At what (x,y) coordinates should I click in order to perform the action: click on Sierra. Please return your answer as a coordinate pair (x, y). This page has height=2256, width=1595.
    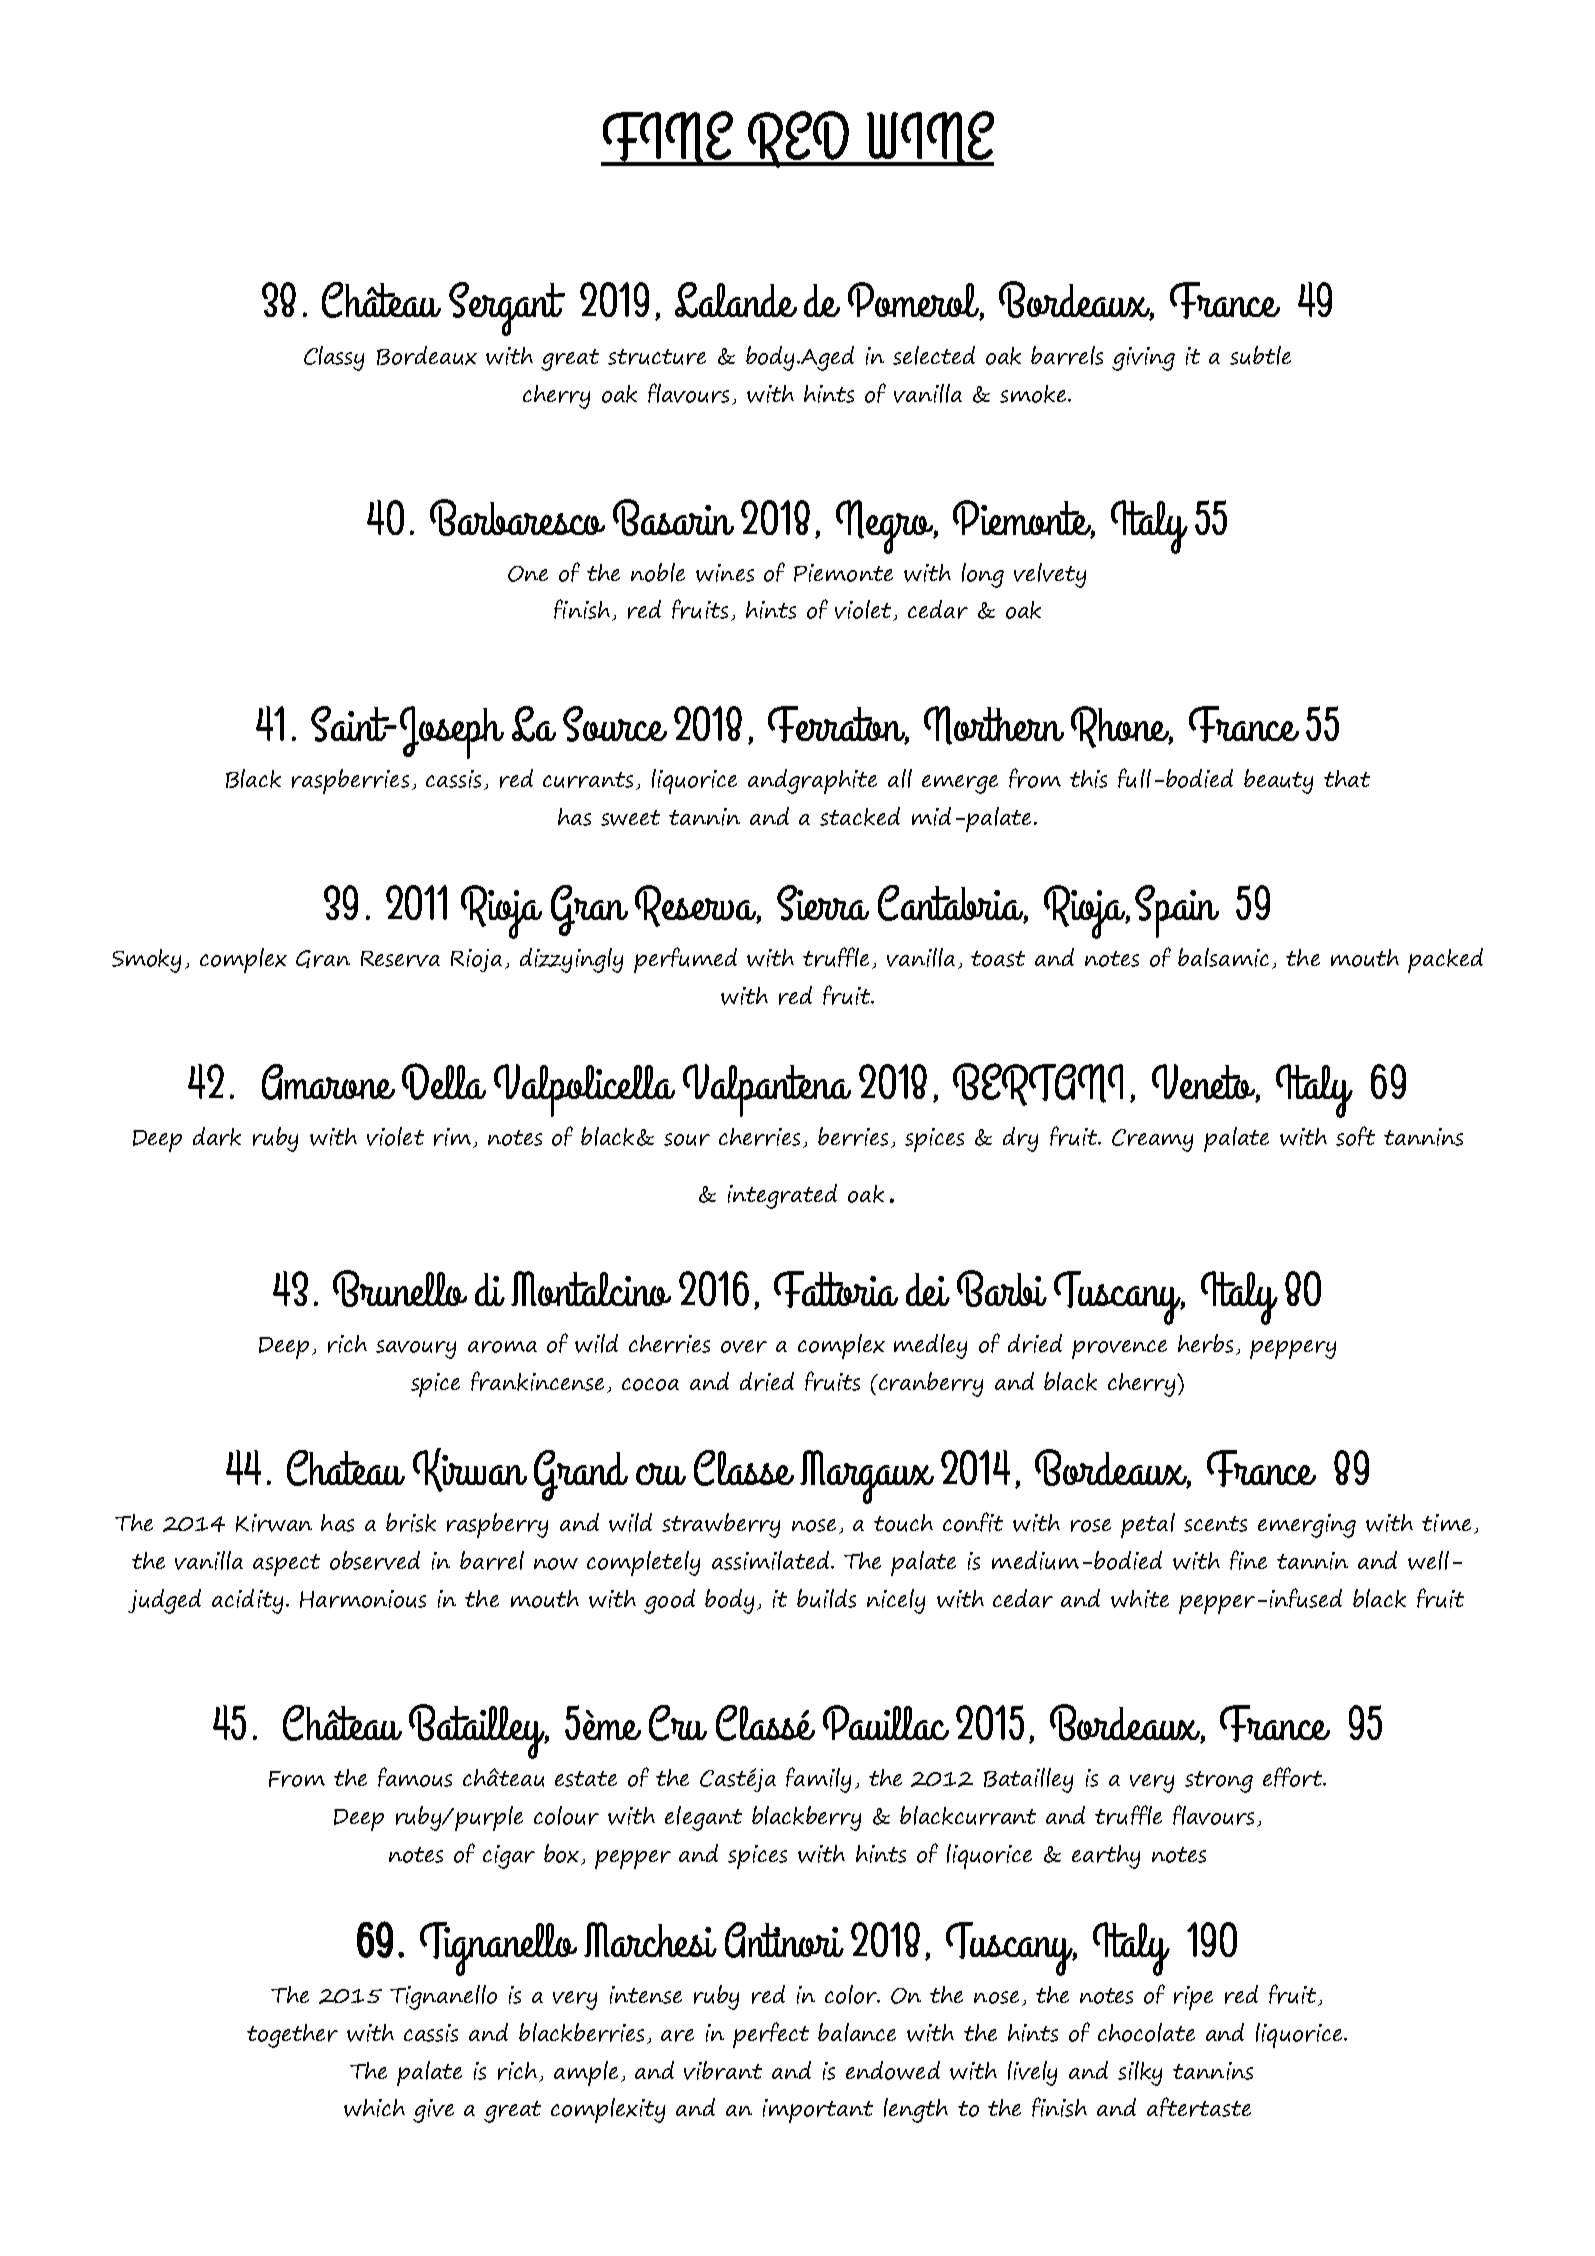
    Looking at the image, I should click on (823, 903).
